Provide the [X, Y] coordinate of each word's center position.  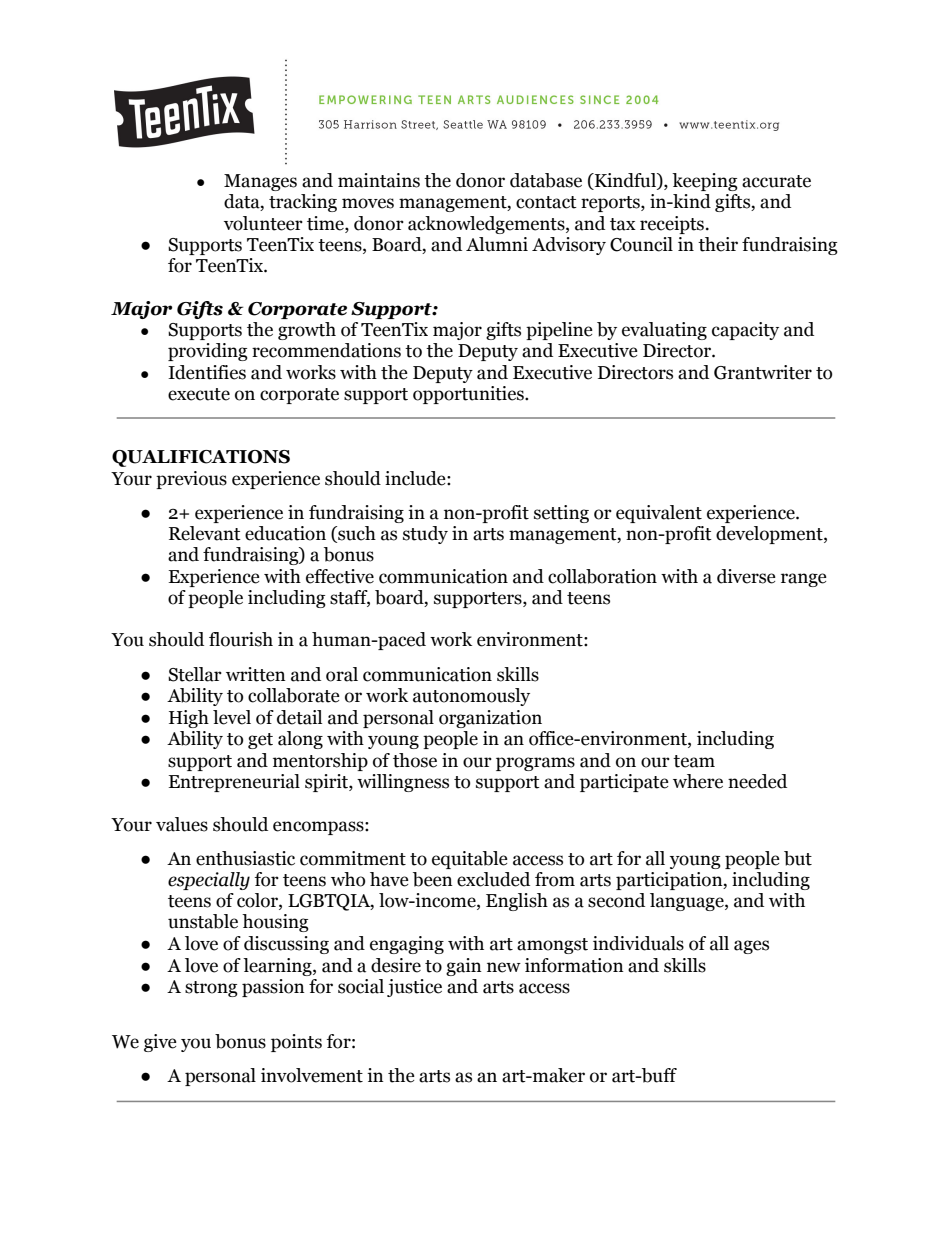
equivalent [659, 514]
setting [561, 514]
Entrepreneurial [234, 783]
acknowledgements [487, 225]
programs [535, 764]
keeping [705, 182]
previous [191, 480]
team [694, 761]
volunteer [263, 223]
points [296, 1043]
